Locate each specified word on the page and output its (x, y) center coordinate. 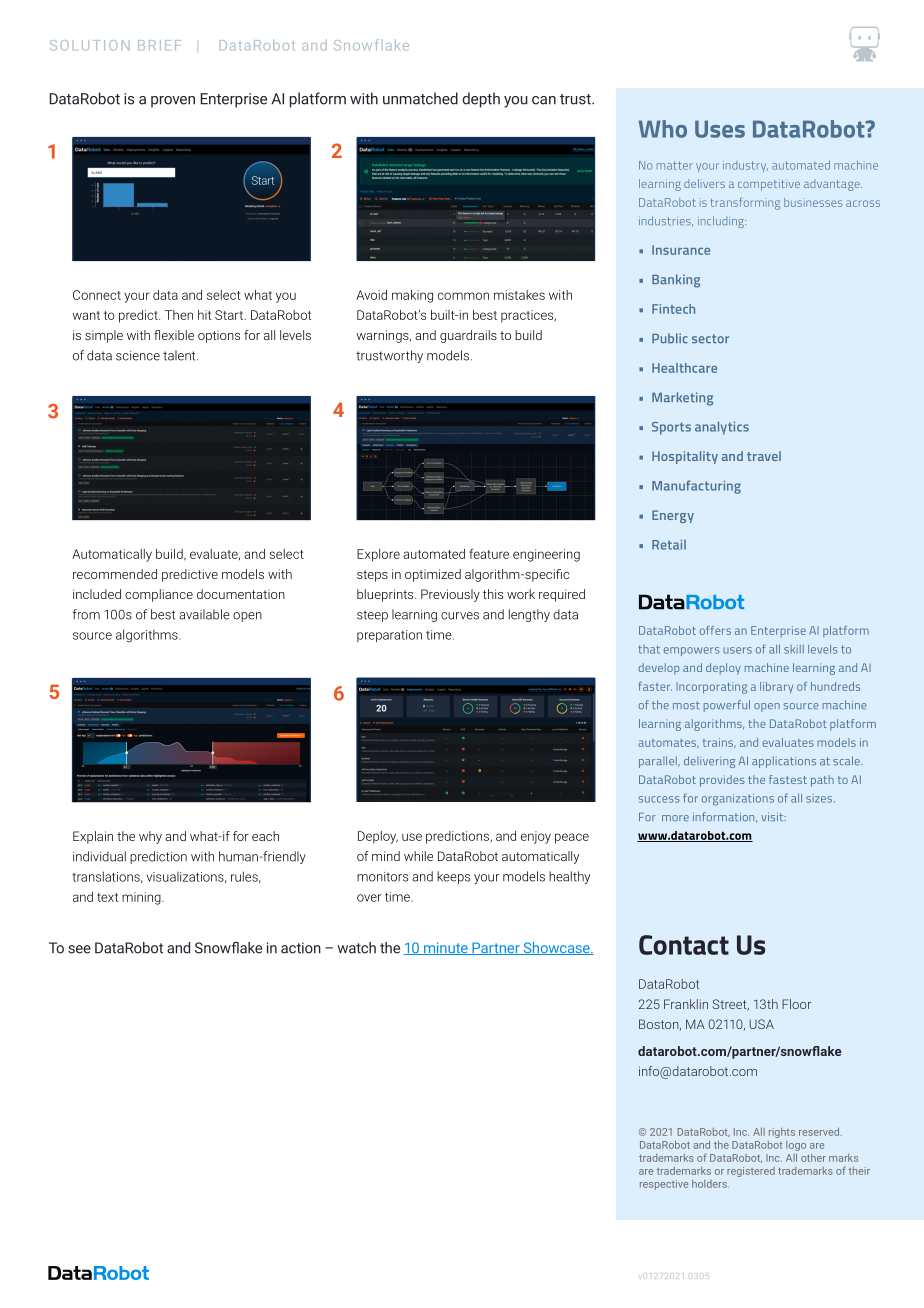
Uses (720, 129)
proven (173, 102)
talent (180, 355)
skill (794, 649)
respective (664, 1185)
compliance (159, 595)
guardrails (468, 336)
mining (142, 898)
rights (782, 1133)
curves (460, 616)
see (79, 949)
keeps (453, 877)
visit (773, 817)
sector (710, 339)
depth (481, 100)
